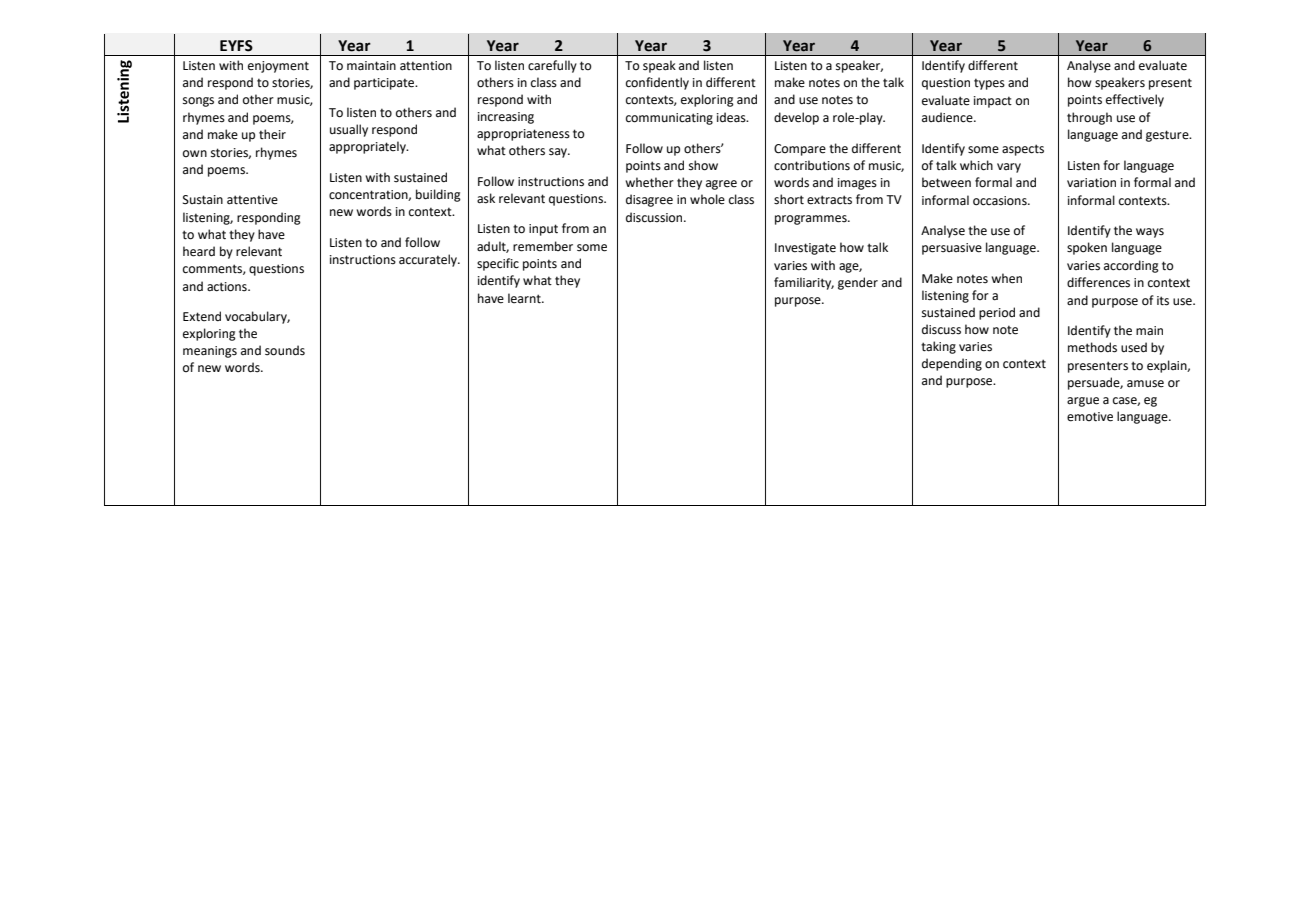  I want to click on differences, so click(1098, 282).
